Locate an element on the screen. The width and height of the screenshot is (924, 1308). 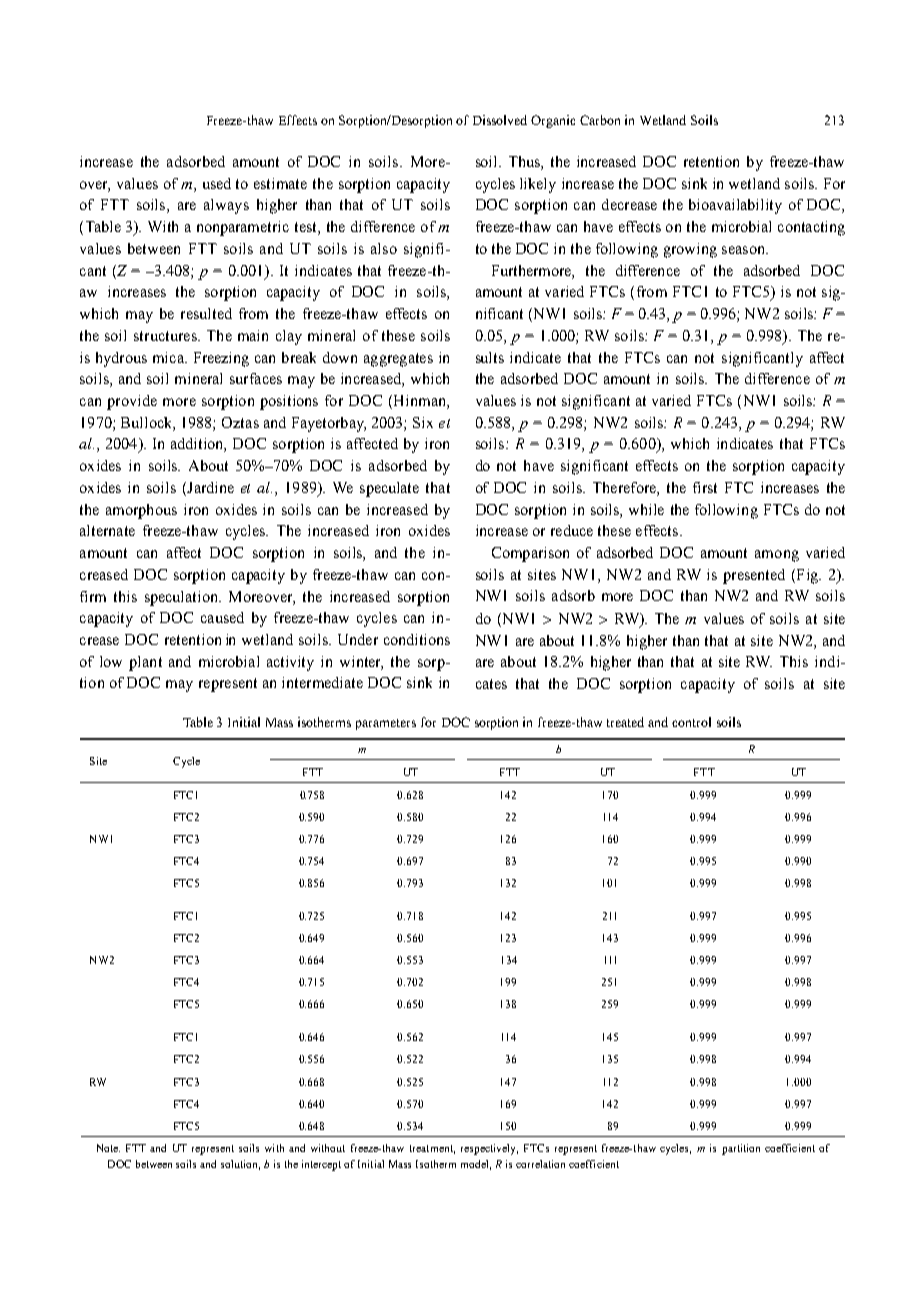
winter is located at coordinates (361, 662).
